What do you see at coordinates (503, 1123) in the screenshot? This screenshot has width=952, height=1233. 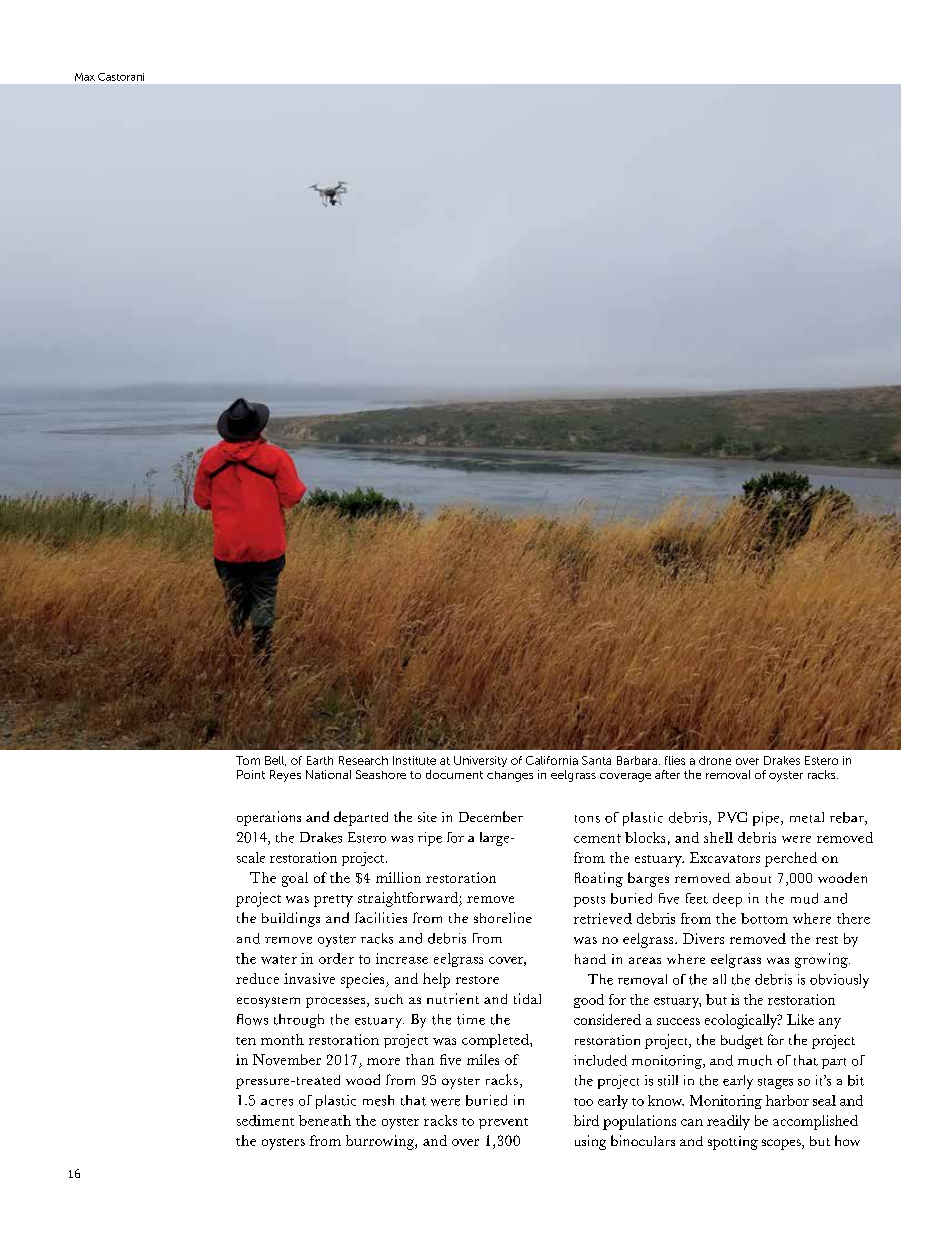 I see `prevent` at bounding box center [503, 1123].
